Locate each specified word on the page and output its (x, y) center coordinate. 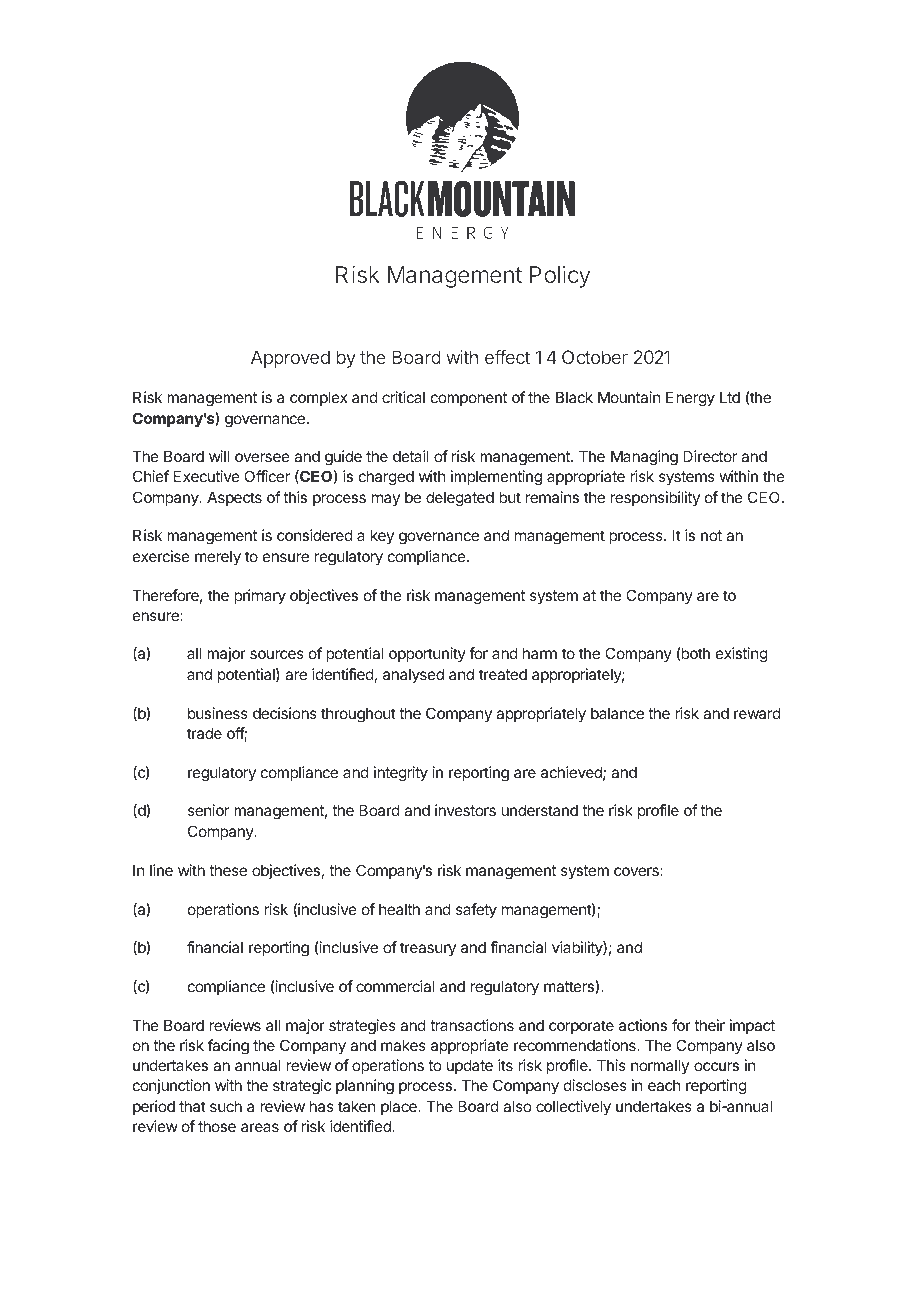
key (382, 536)
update (470, 1066)
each (664, 1085)
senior (208, 810)
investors (465, 810)
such (226, 1106)
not (711, 535)
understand (539, 810)
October (595, 357)
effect (507, 357)
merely (218, 557)
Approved (290, 359)
